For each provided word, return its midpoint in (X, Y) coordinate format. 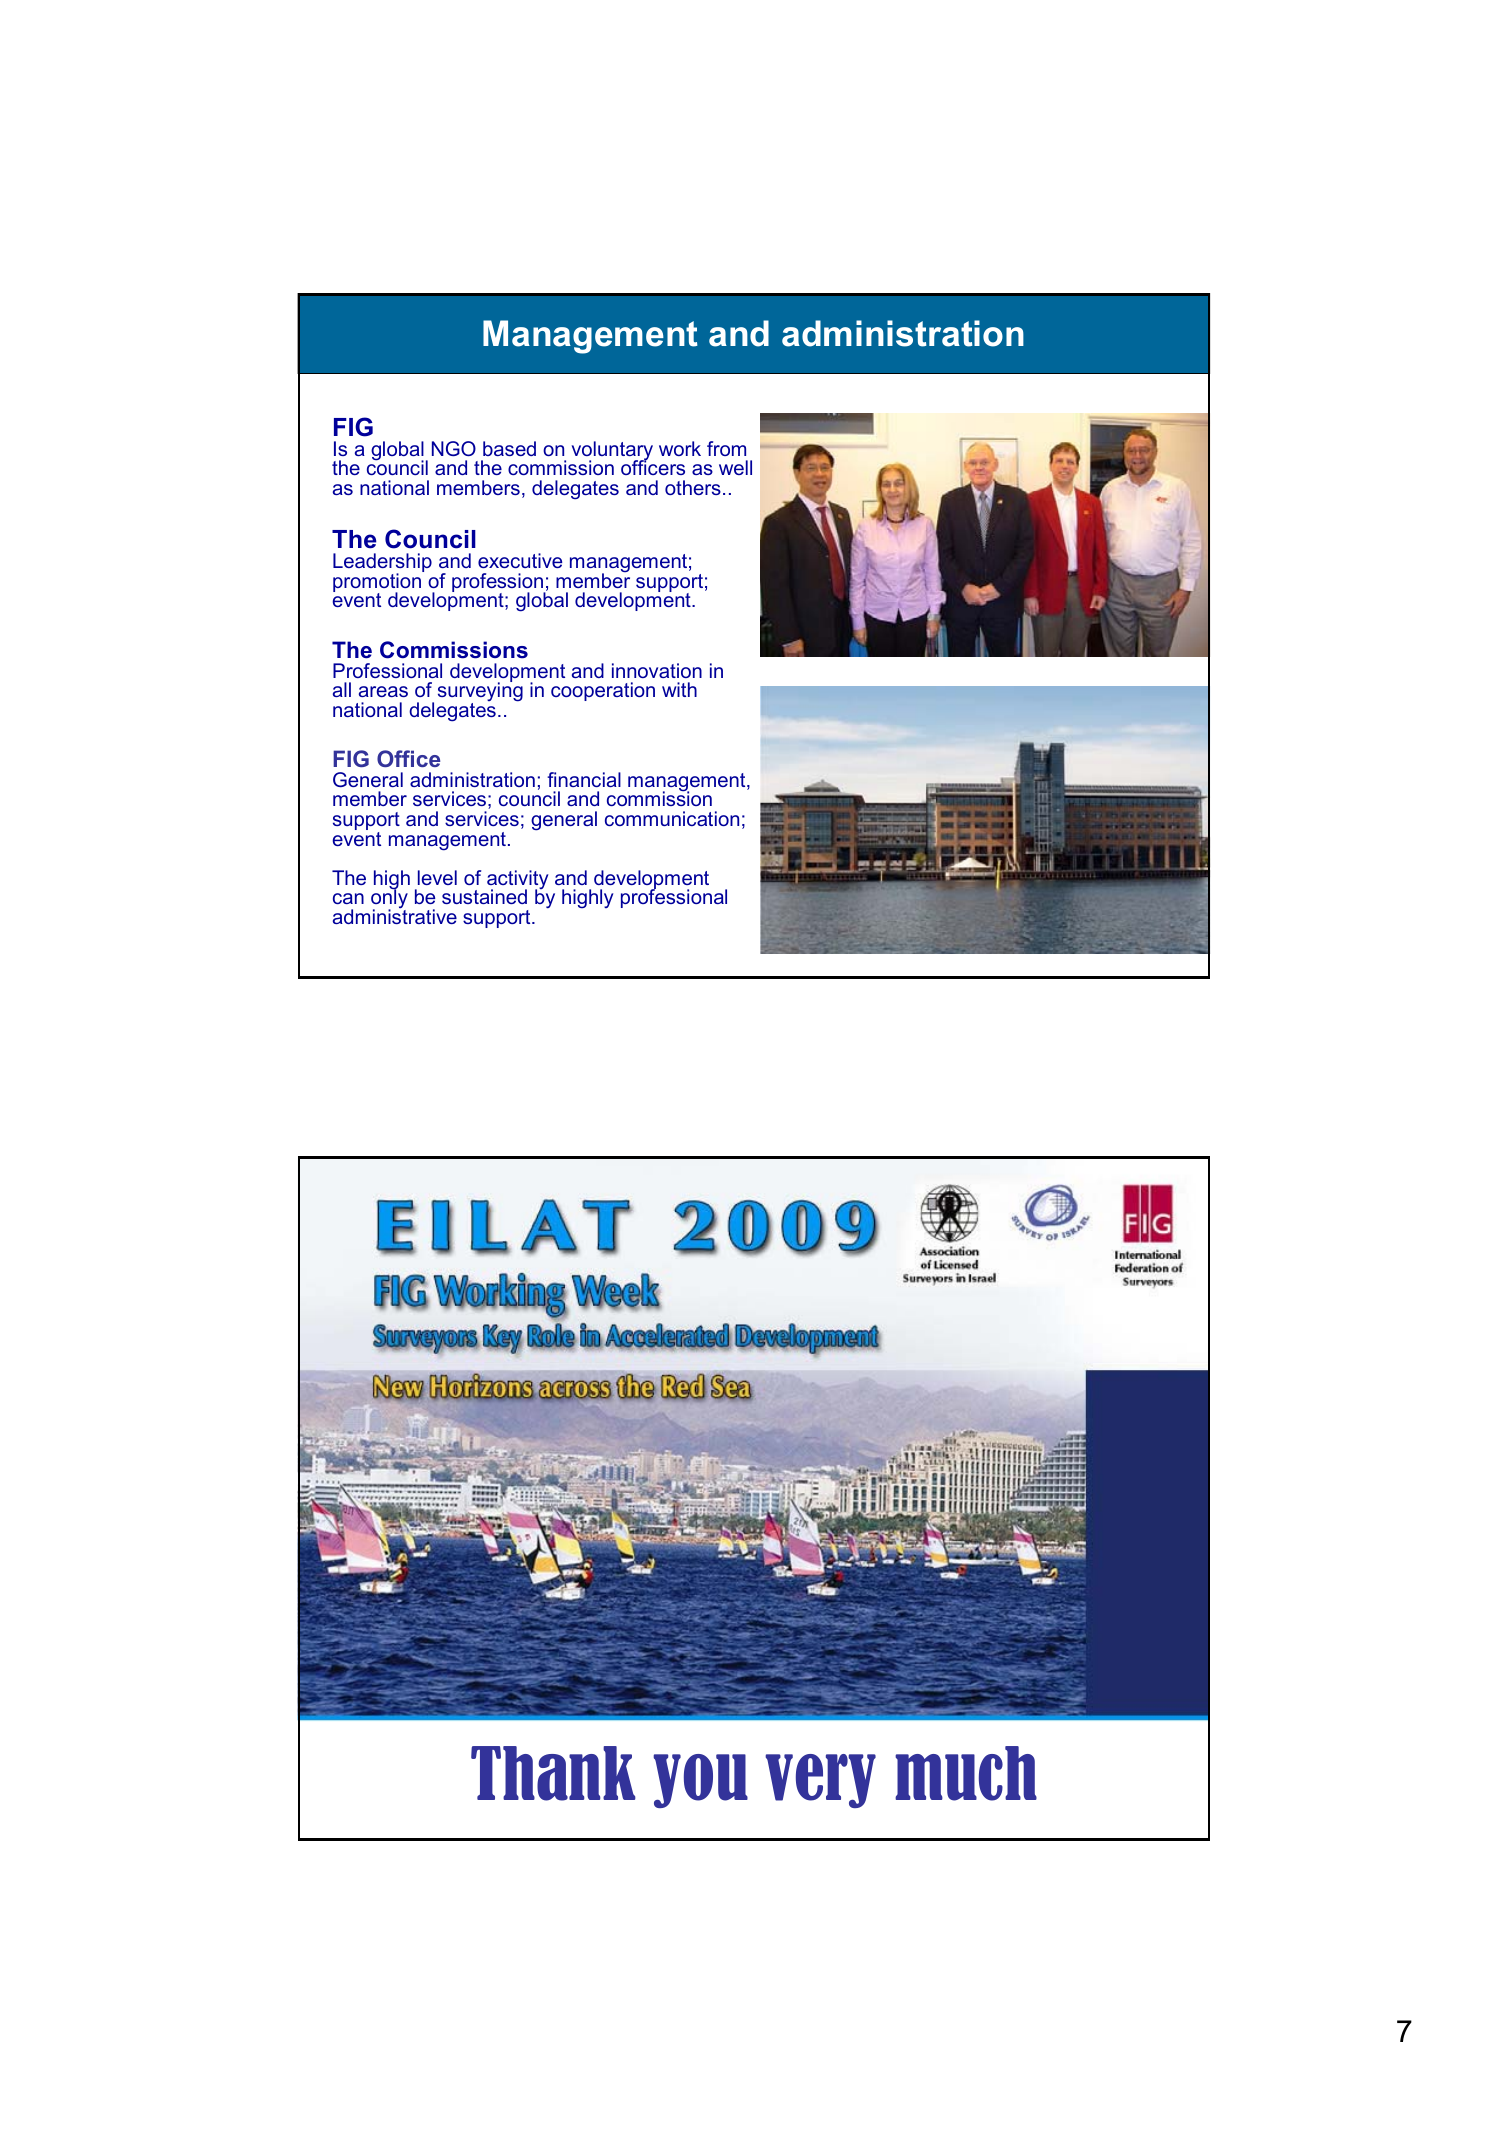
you (700, 1781)
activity (517, 881)
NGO (454, 448)
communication (672, 818)
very (820, 1781)
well (735, 467)
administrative (395, 915)
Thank (553, 1773)
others (693, 487)
